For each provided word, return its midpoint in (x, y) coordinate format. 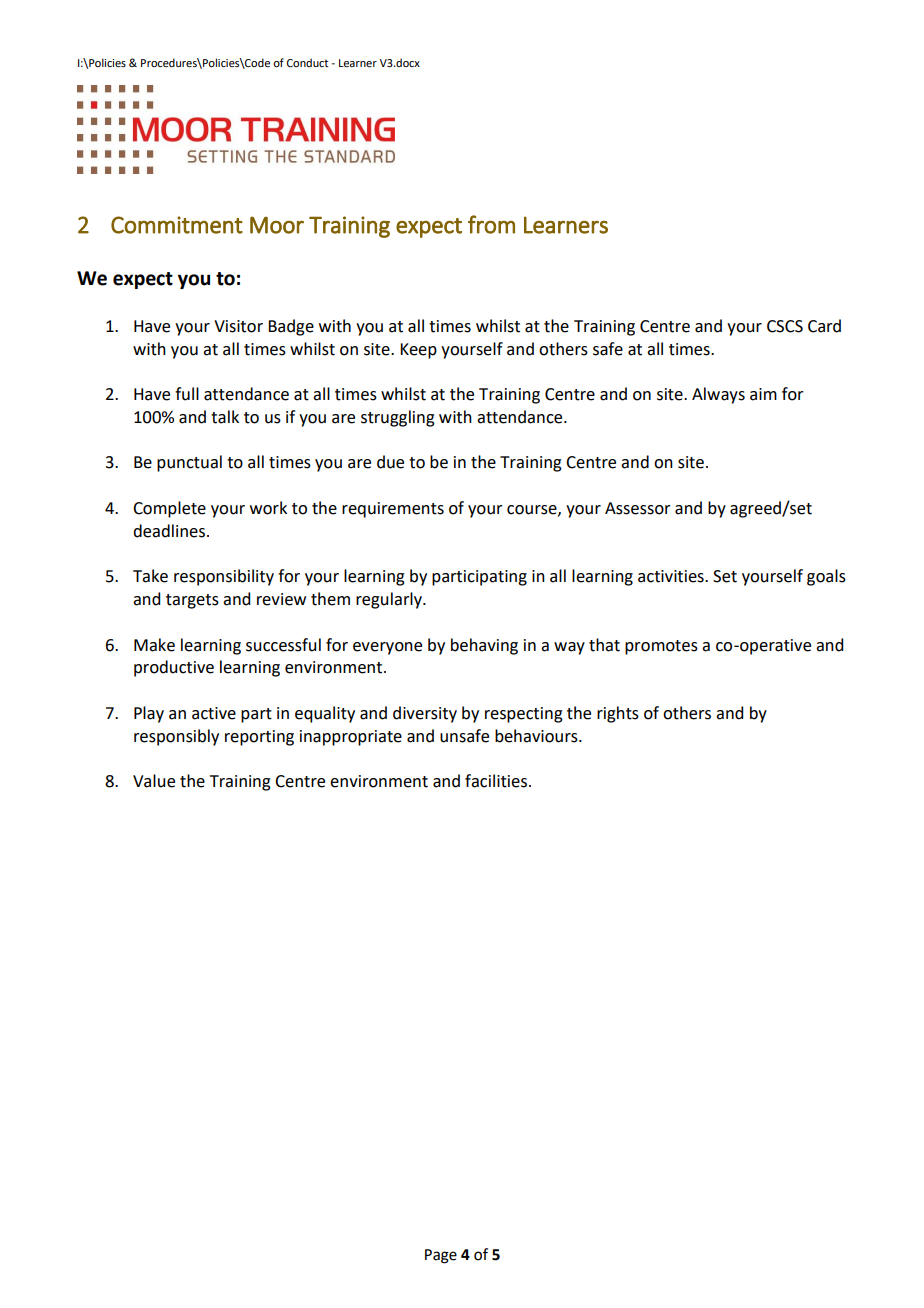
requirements (393, 510)
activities (672, 576)
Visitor (238, 326)
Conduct (307, 62)
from (491, 224)
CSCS (785, 326)
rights (618, 714)
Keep (418, 351)
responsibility (224, 577)
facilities (496, 781)
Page (441, 1256)
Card (824, 326)
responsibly (176, 737)
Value (154, 781)
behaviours (537, 736)
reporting (259, 738)
